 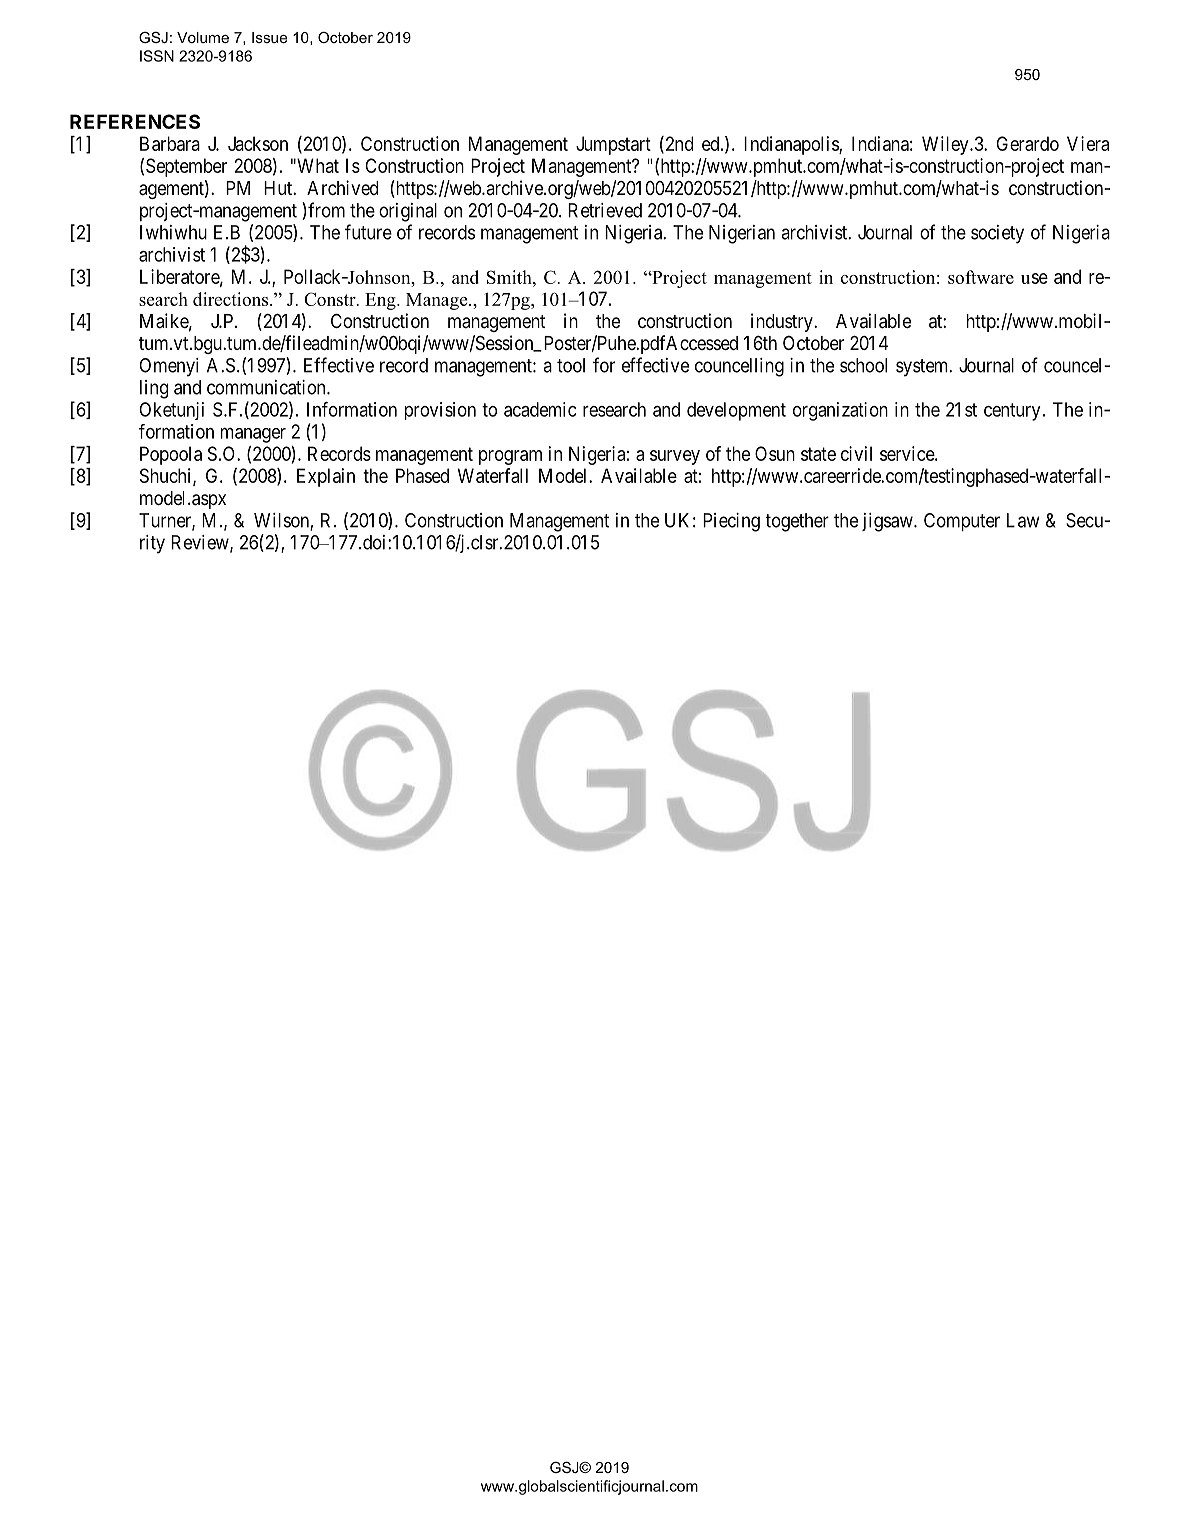 I want to click on Explain, so click(x=326, y=477).
